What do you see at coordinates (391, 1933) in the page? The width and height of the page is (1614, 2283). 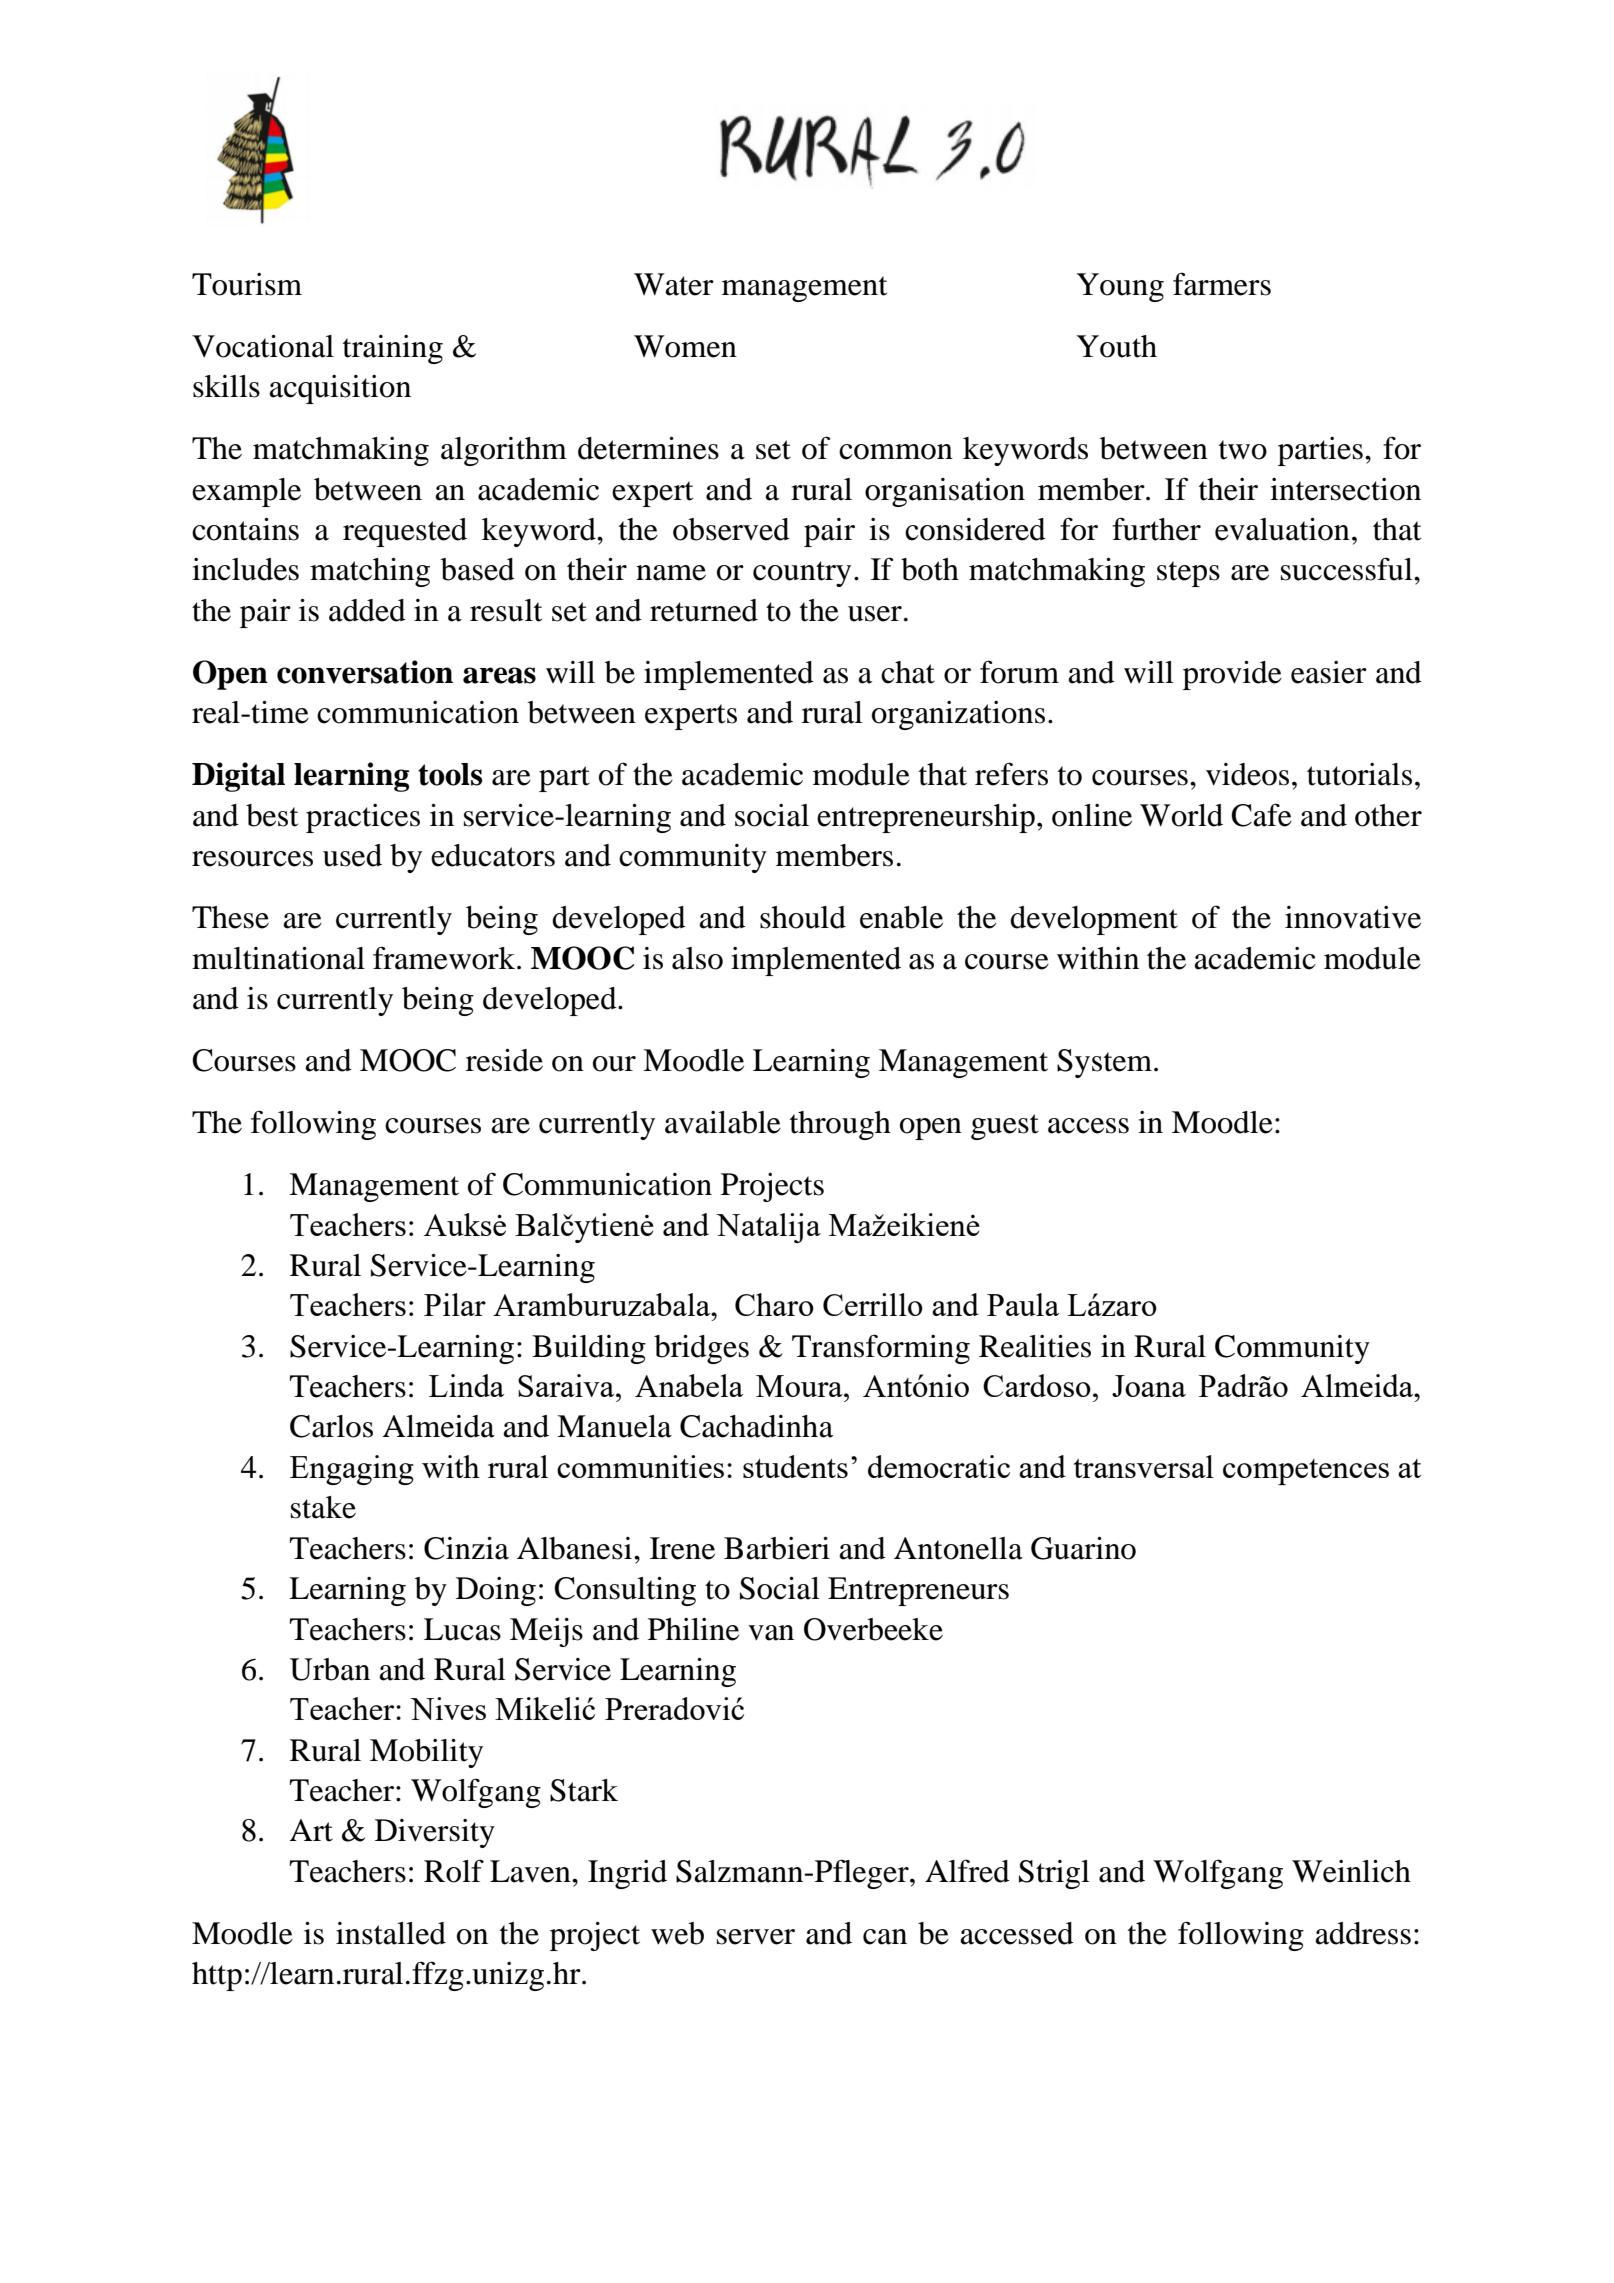 I see `installed` at bounding box center [391, 1933].
